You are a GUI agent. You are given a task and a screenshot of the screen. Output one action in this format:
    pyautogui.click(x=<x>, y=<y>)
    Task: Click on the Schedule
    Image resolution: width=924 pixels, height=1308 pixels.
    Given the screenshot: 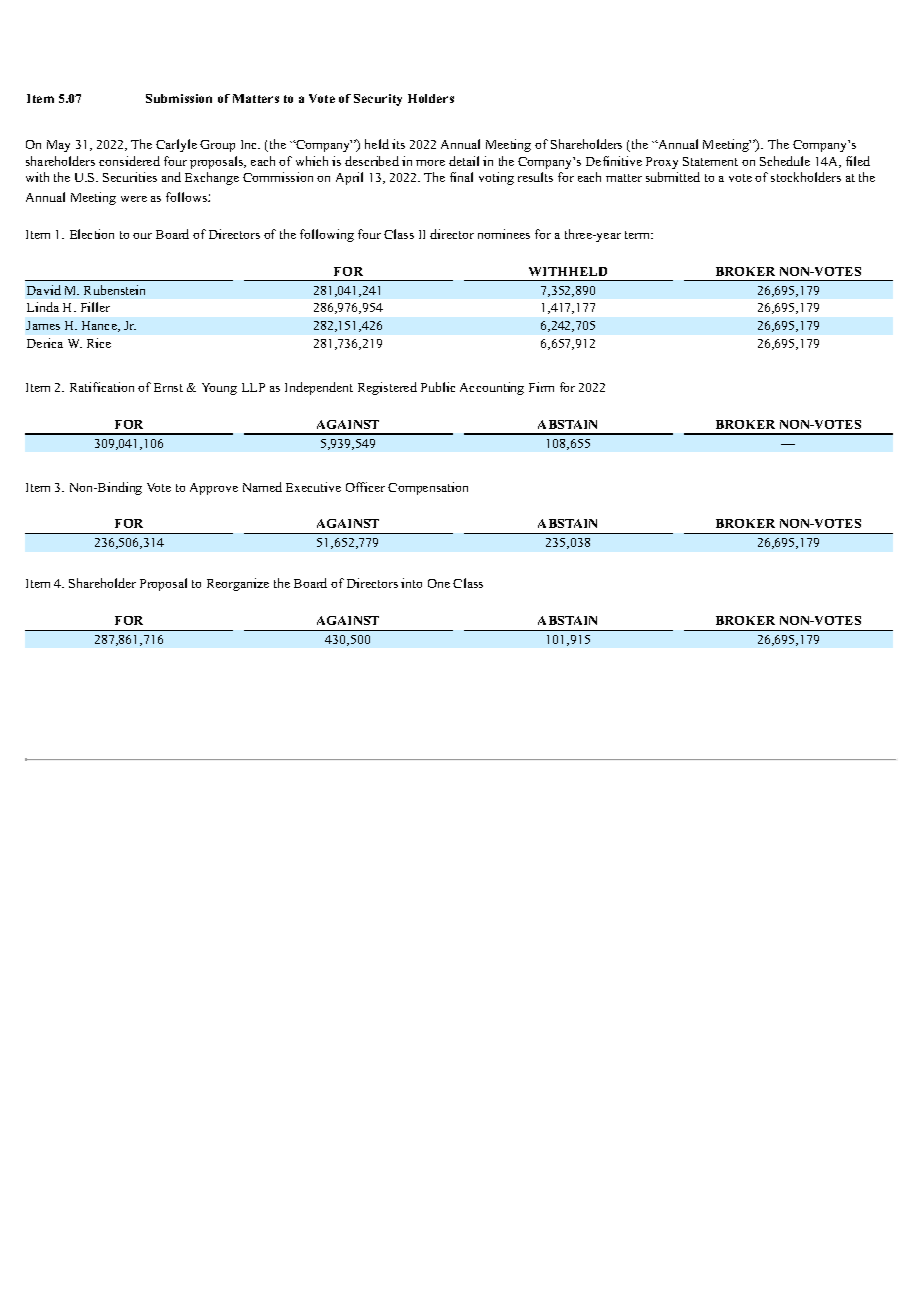 What is the action you would take?
    pyautogui.click(x=785, y=161)
